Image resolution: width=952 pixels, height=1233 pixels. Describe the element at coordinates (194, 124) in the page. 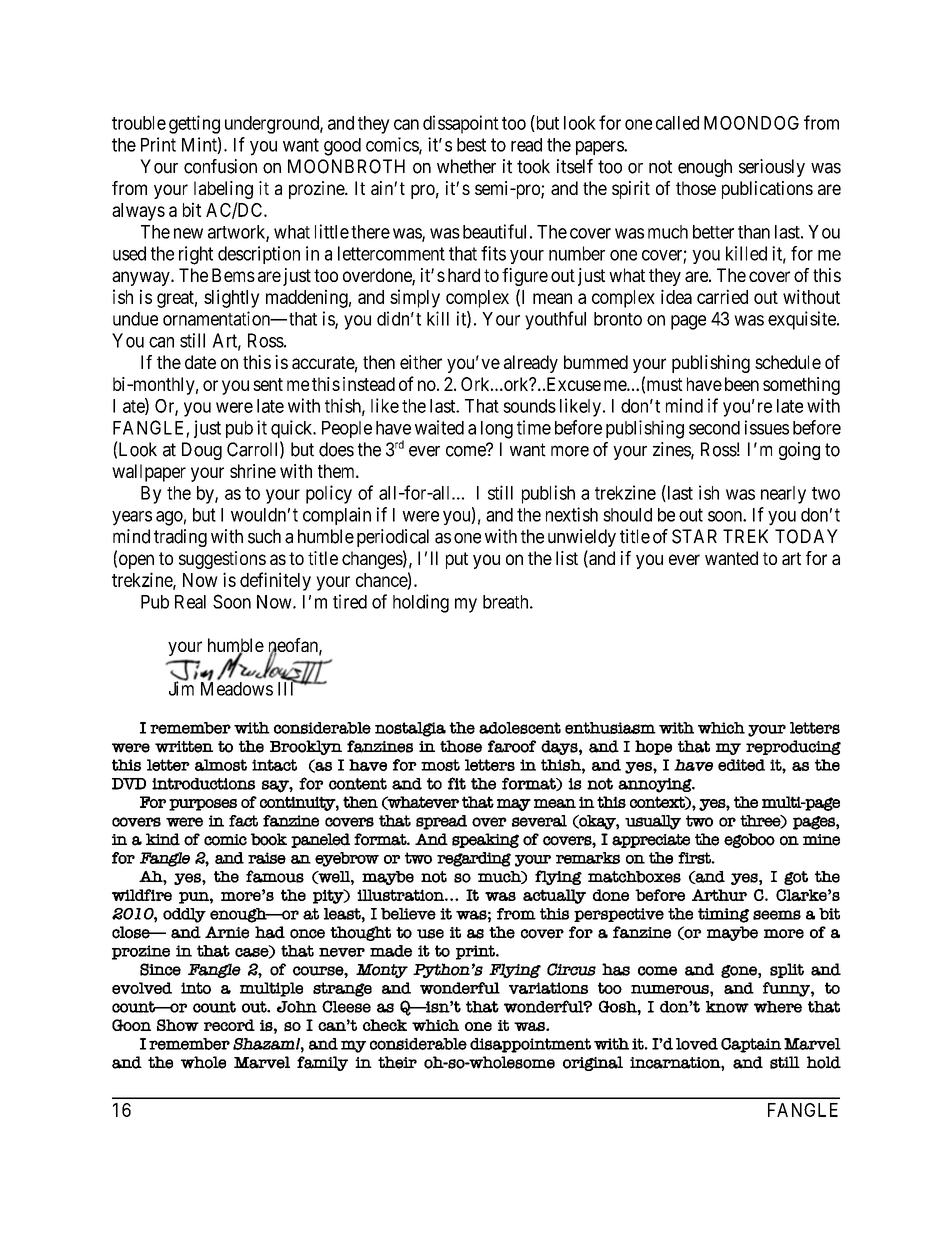

I see `getting` at that location.
